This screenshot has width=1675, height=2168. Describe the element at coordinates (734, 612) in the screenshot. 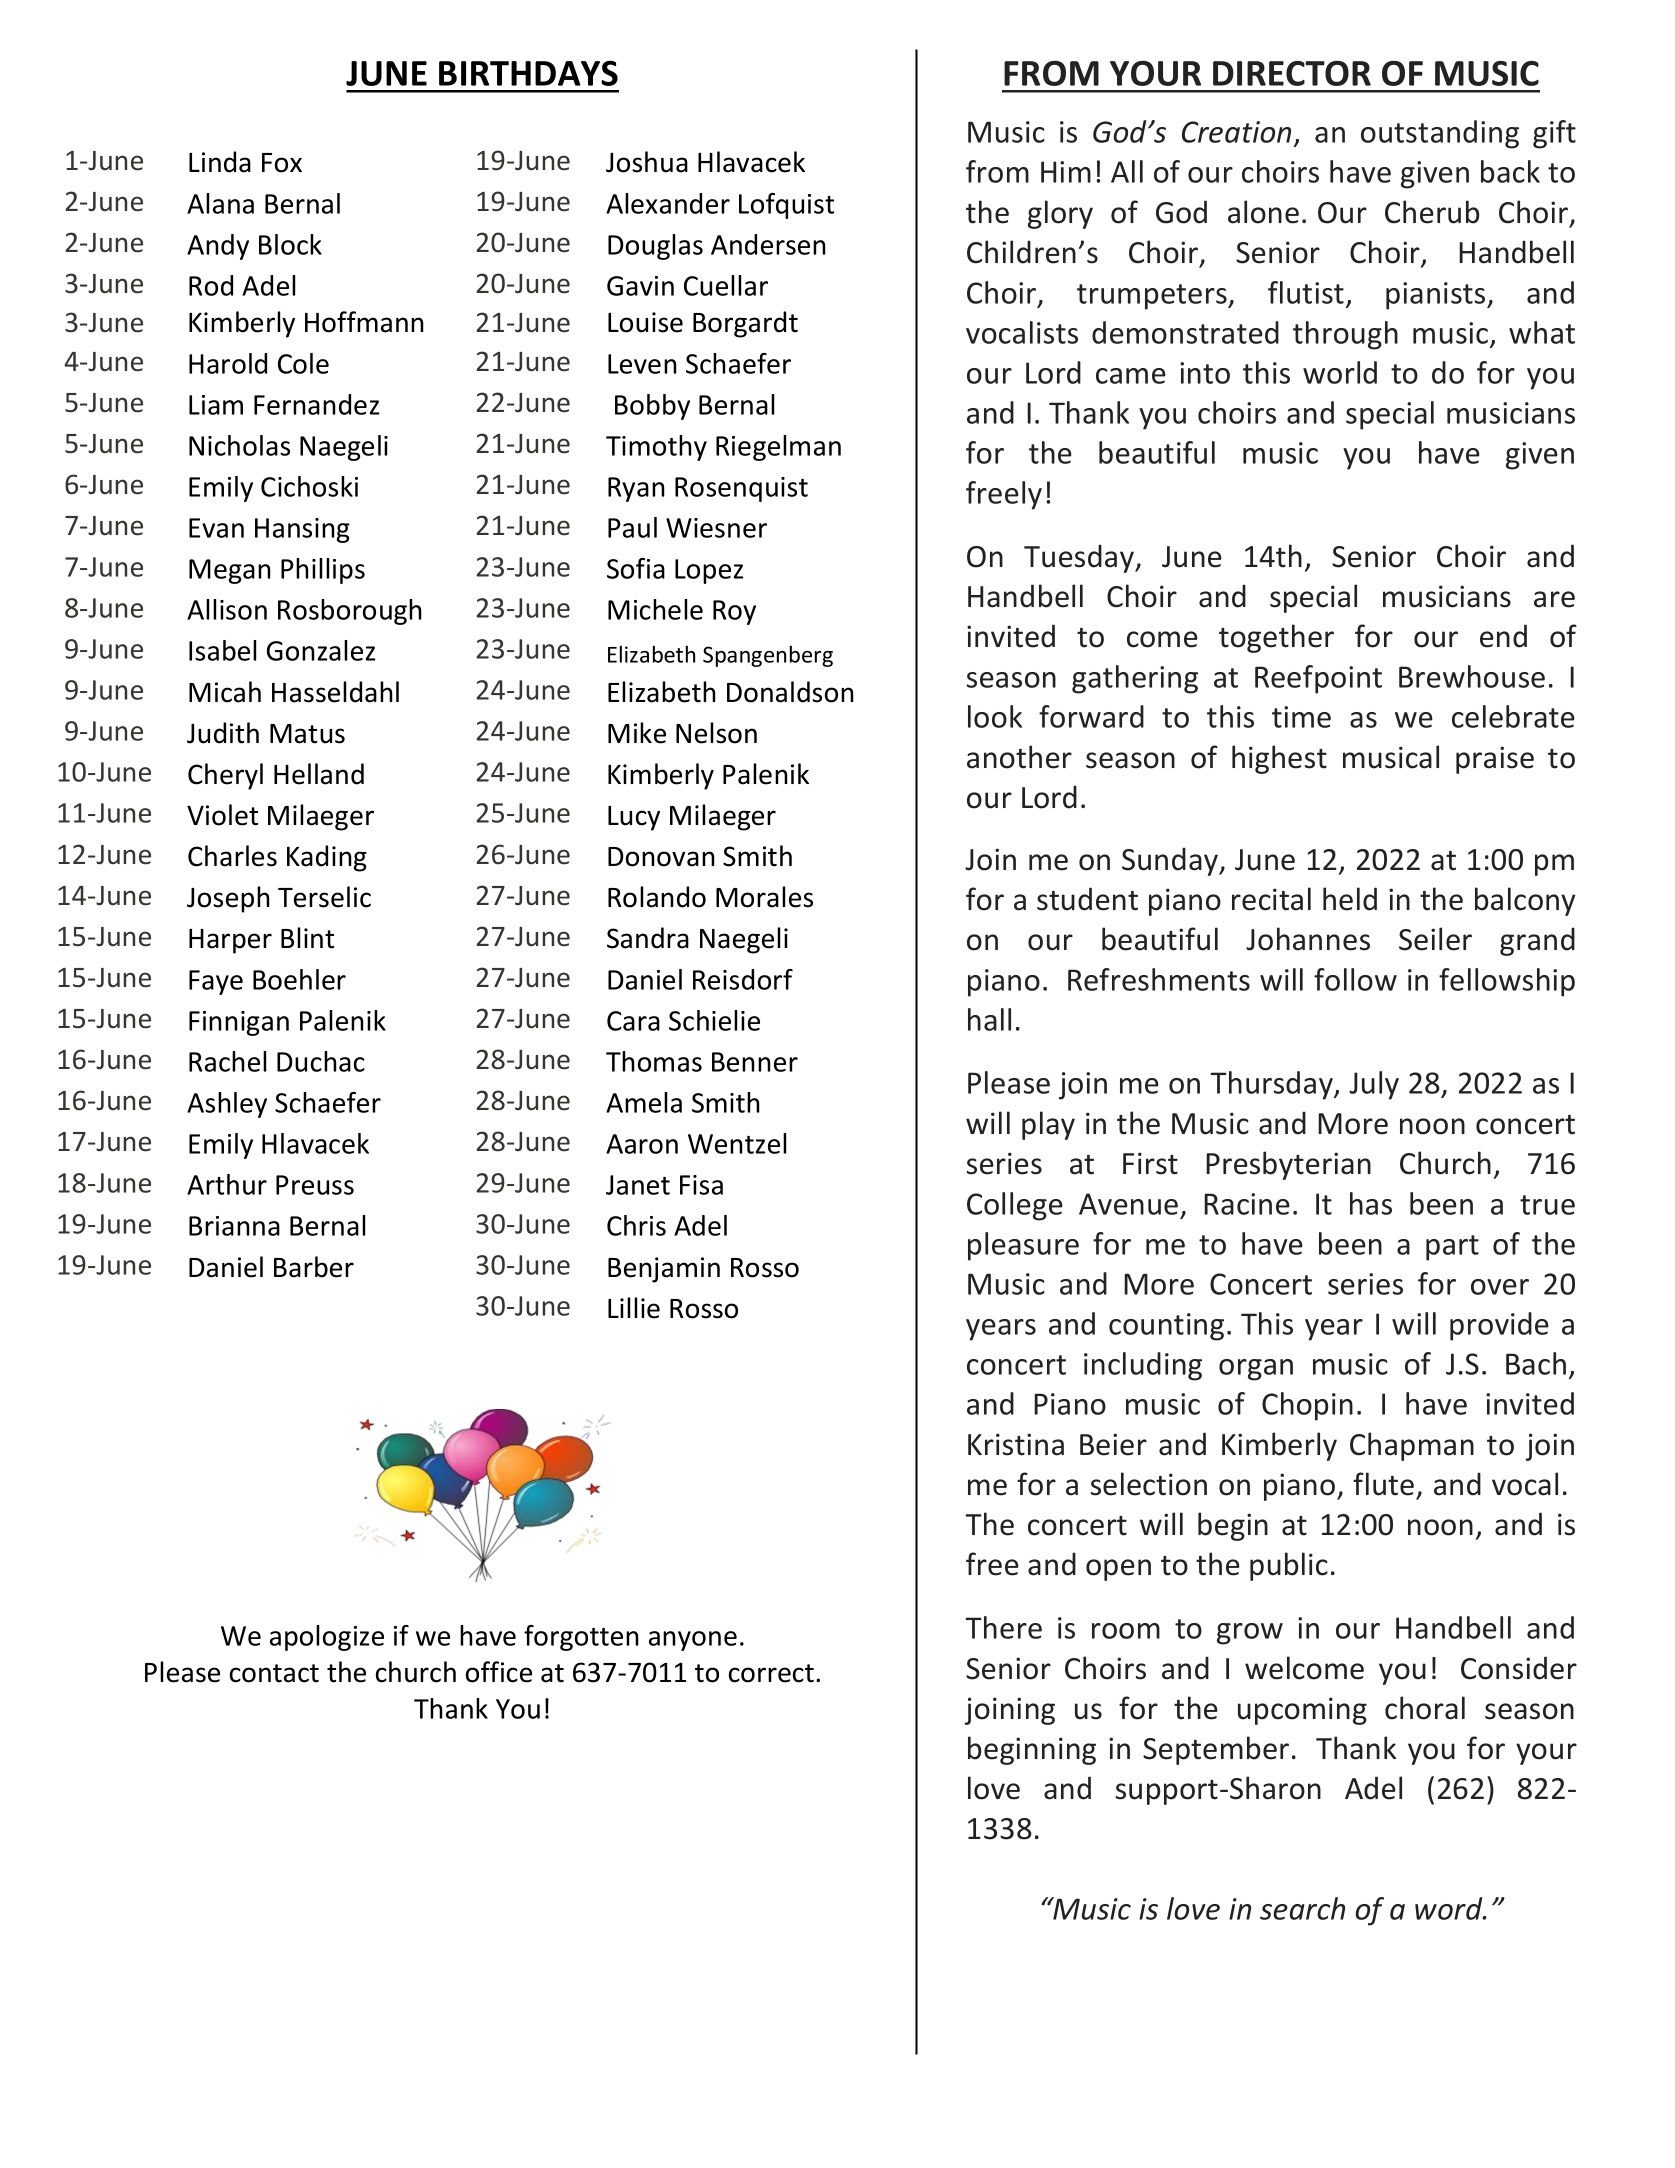

I see `Roy` at that location.
